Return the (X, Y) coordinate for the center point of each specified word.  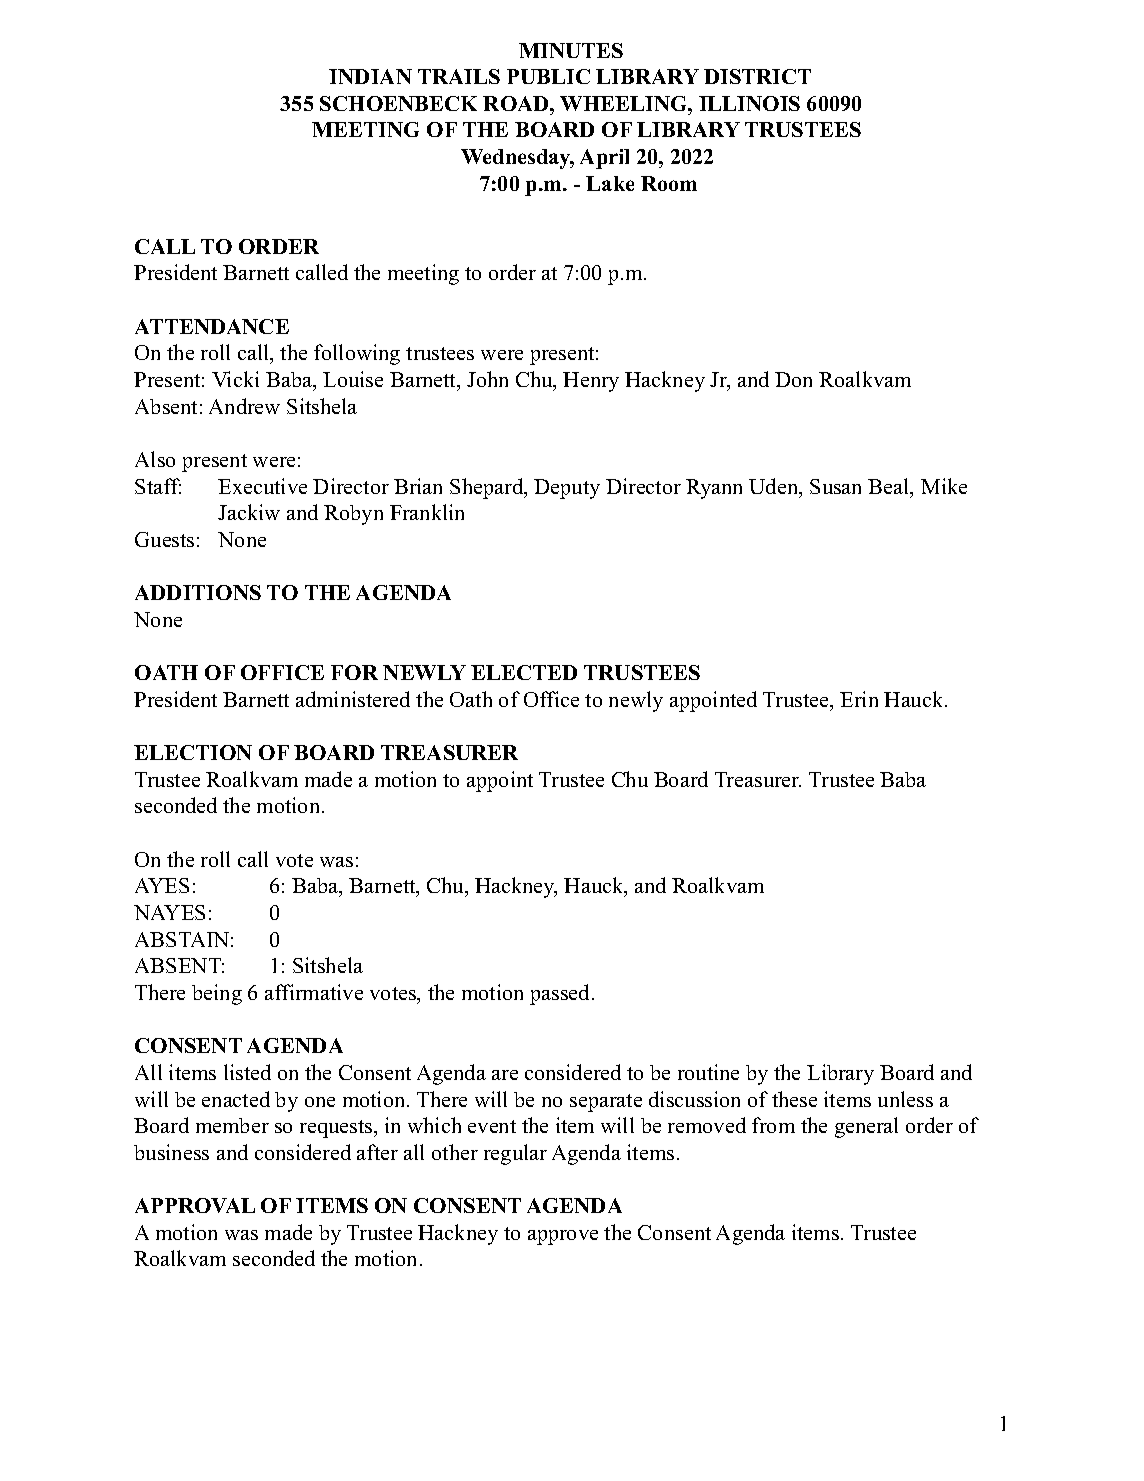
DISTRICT (757, 76)
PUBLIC (548, 76)
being (217, 994)
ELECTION (193, 752)
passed (559, 994)
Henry (591, 382)
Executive (262, 486)
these (794, 1099)
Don (793, 379)
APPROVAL (195, 1205)
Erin (859, 699)
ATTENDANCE (212, 326)
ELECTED (524, 672)
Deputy (567, 489)
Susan (835, 486)
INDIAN (370, 76)
